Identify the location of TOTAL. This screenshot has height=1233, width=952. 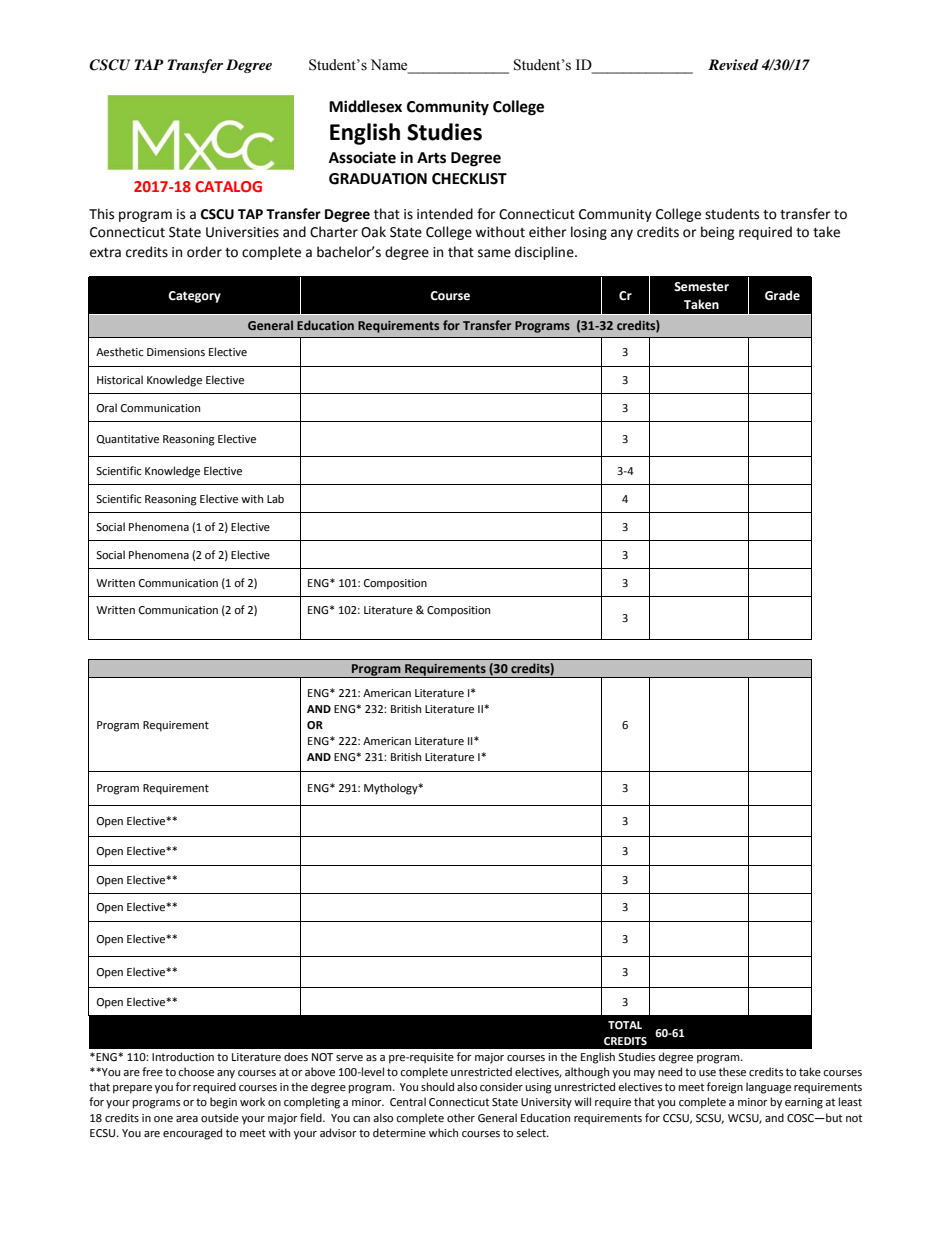
(625, 1025).
